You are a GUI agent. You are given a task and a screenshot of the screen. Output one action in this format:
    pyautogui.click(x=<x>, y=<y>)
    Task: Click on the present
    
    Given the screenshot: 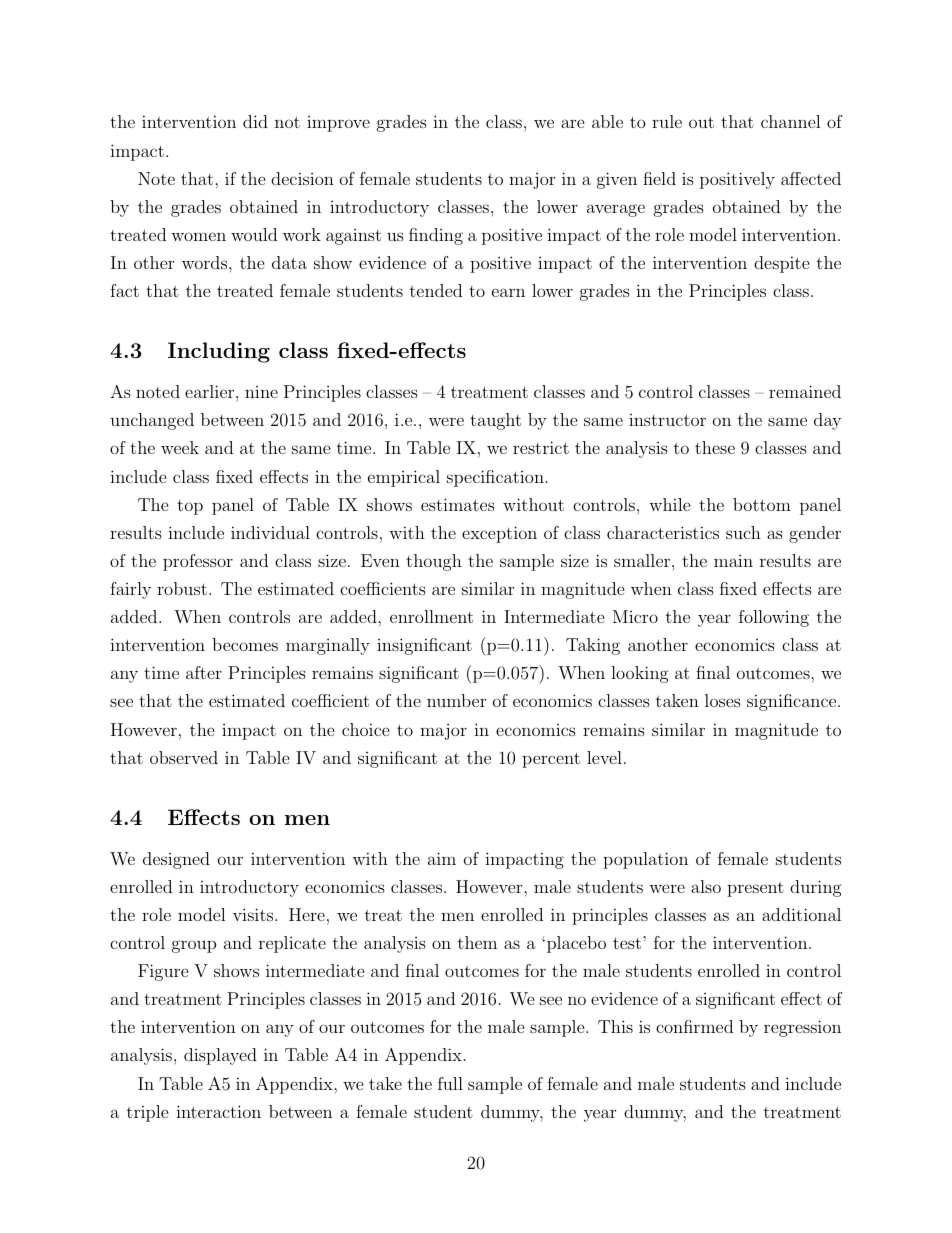 What is the action you would take?
    pyautogui.click(x=755, y=889)
